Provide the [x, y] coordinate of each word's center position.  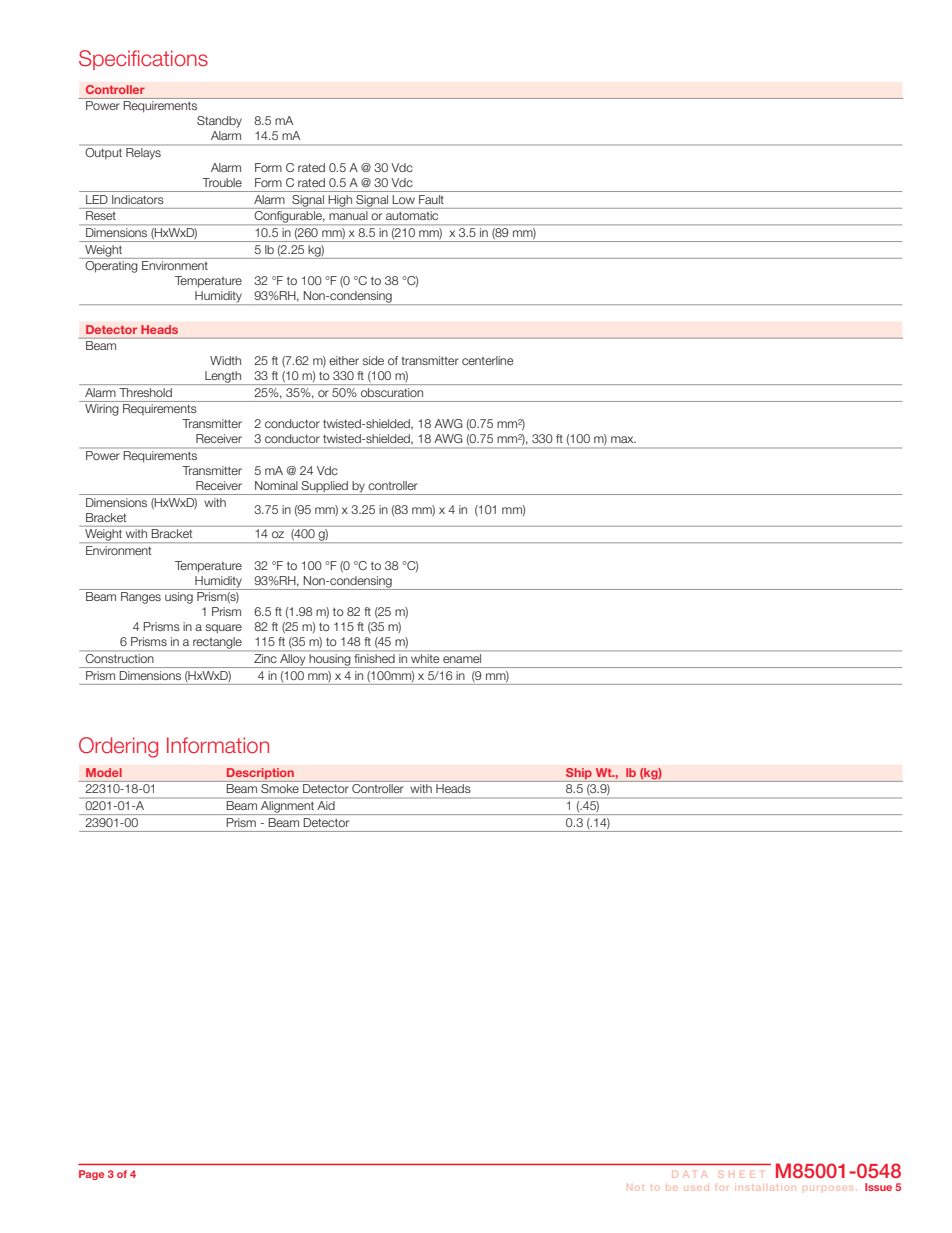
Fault [431, 199]
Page [91, 1175]
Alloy [293, 661]
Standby [219, 122]
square [223, 629]
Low [404, 199]
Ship [579, 774]
